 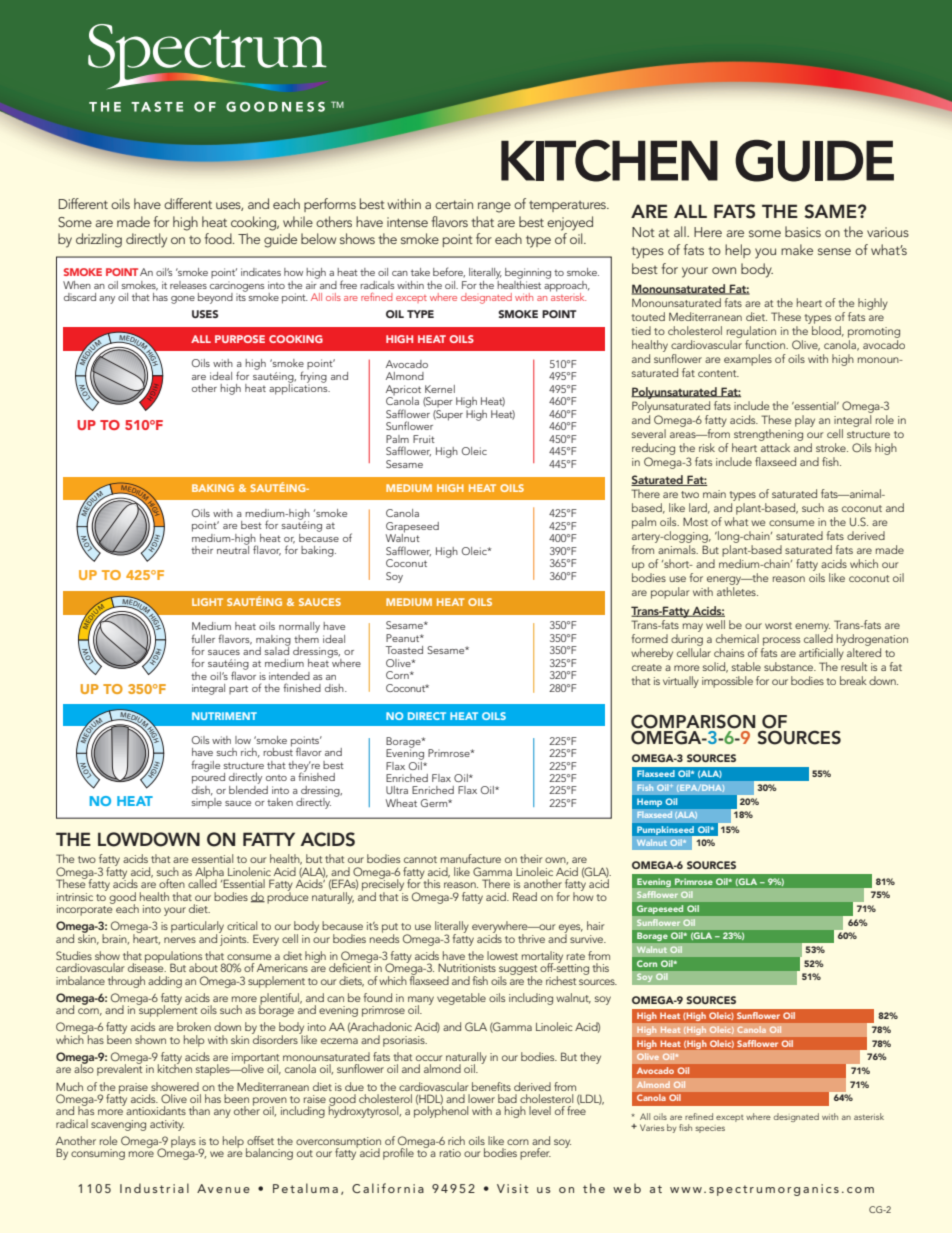 What do you see at coordinates (695, 521) in the screenshot?
I see `Most` at bounding box center [695, 521].
